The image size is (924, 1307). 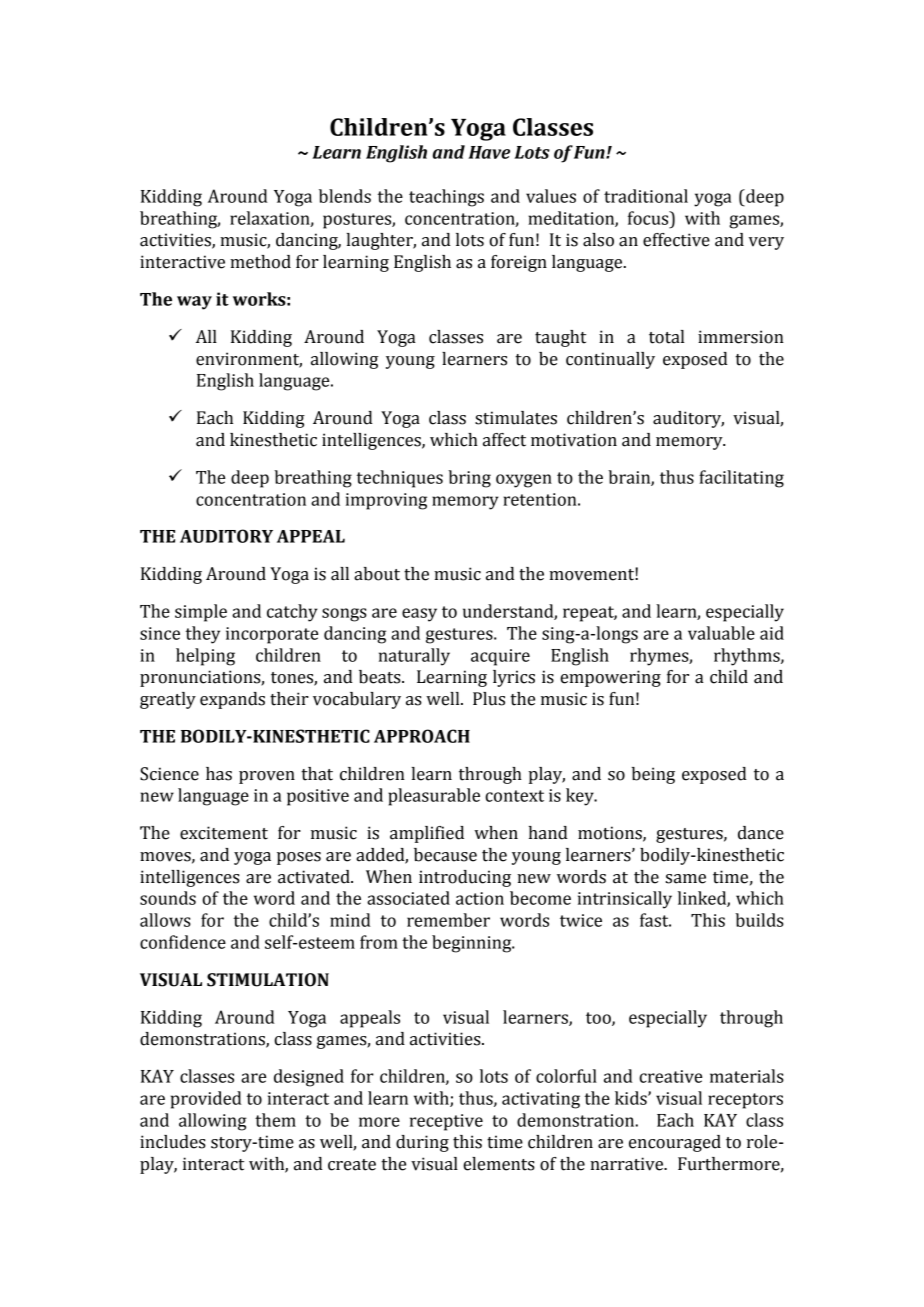 I want to click on them, so click(x=275, y=1120).
